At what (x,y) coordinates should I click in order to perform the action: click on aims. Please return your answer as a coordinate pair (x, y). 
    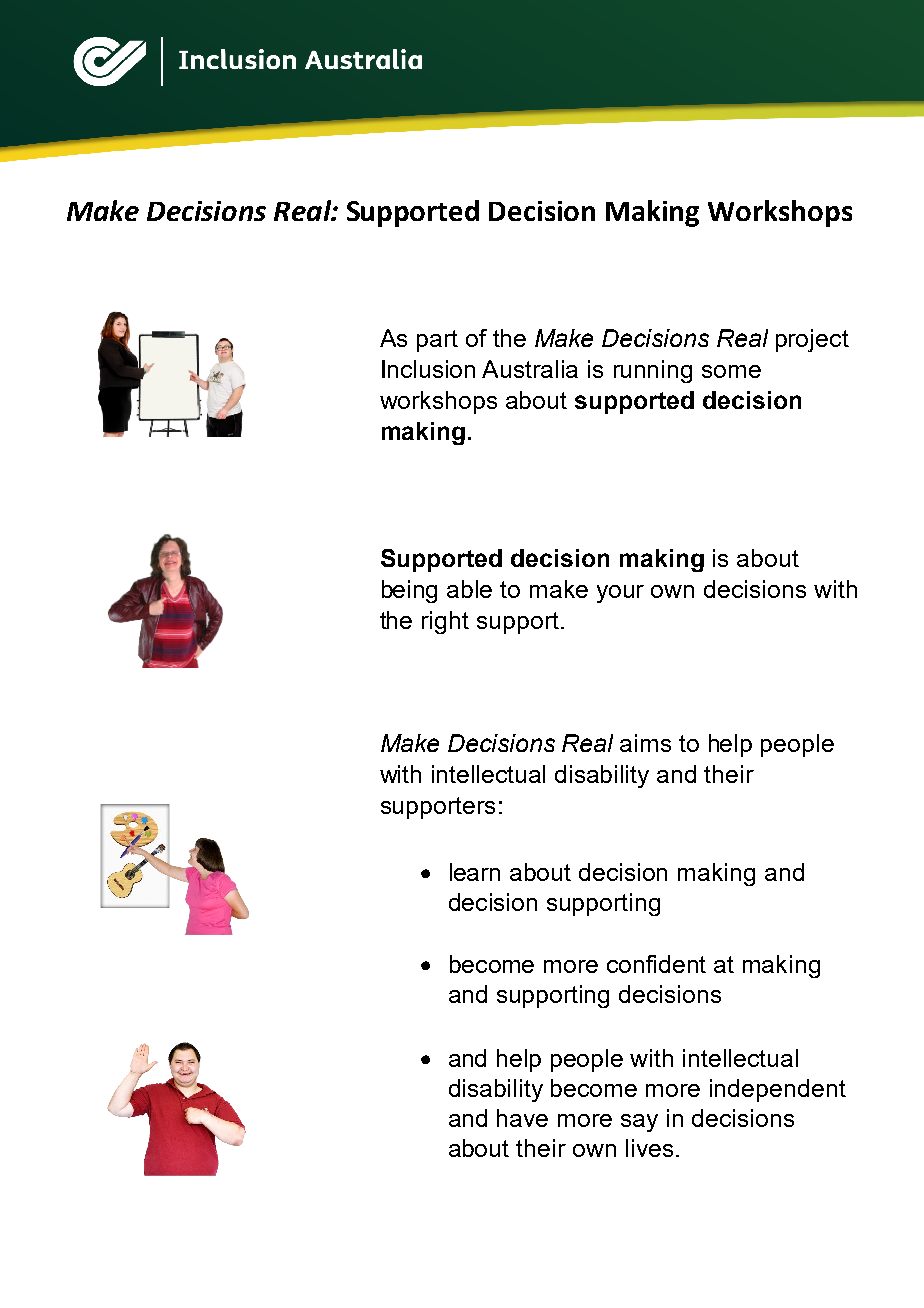
    Looking at the image, I should click on (645, 743).
